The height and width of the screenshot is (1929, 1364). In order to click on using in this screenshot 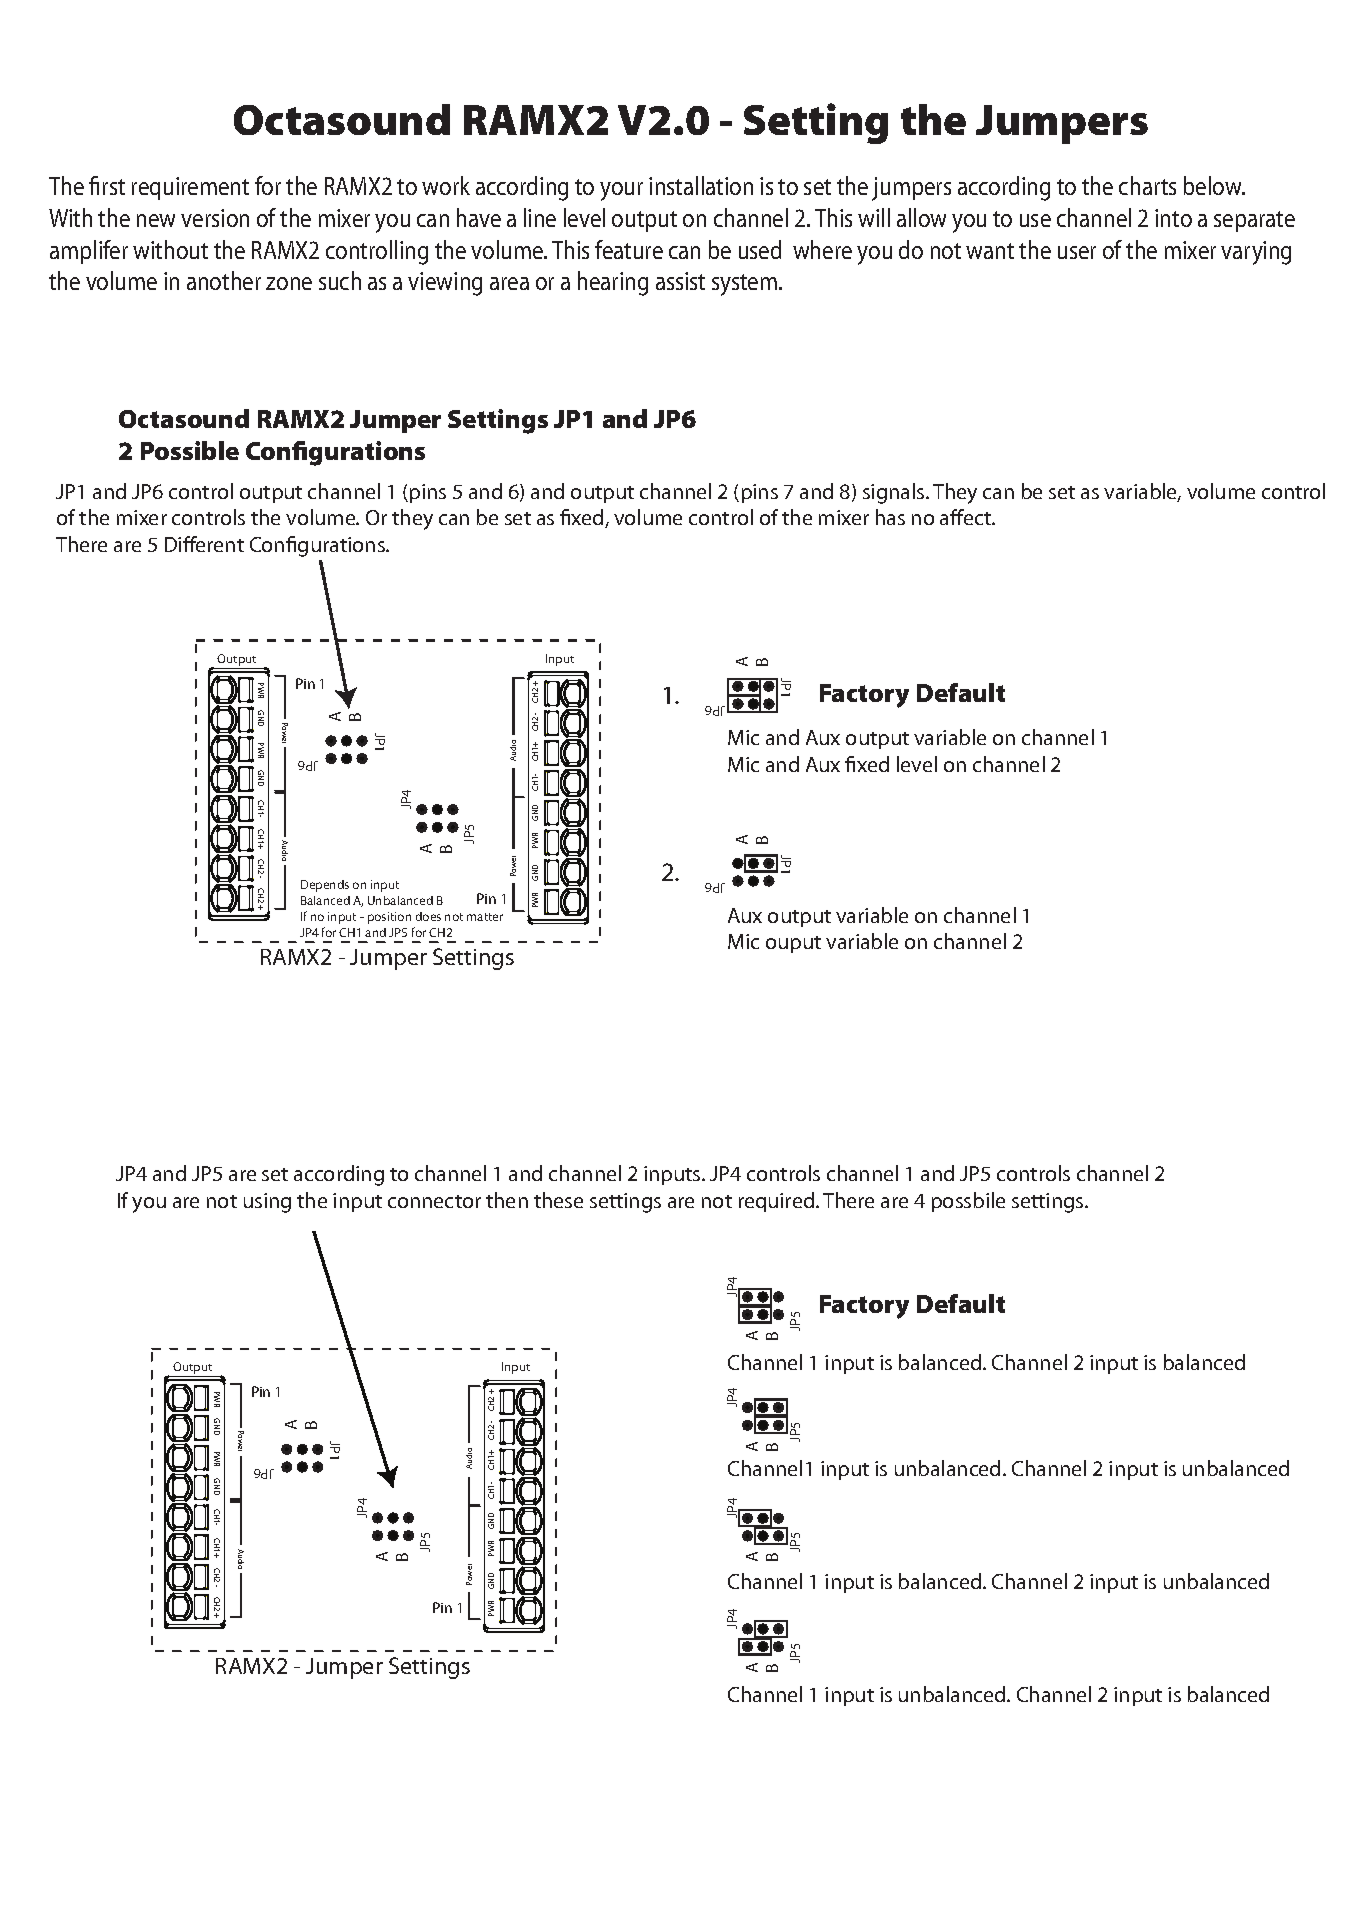, I will do `click(267, 1203)`.
